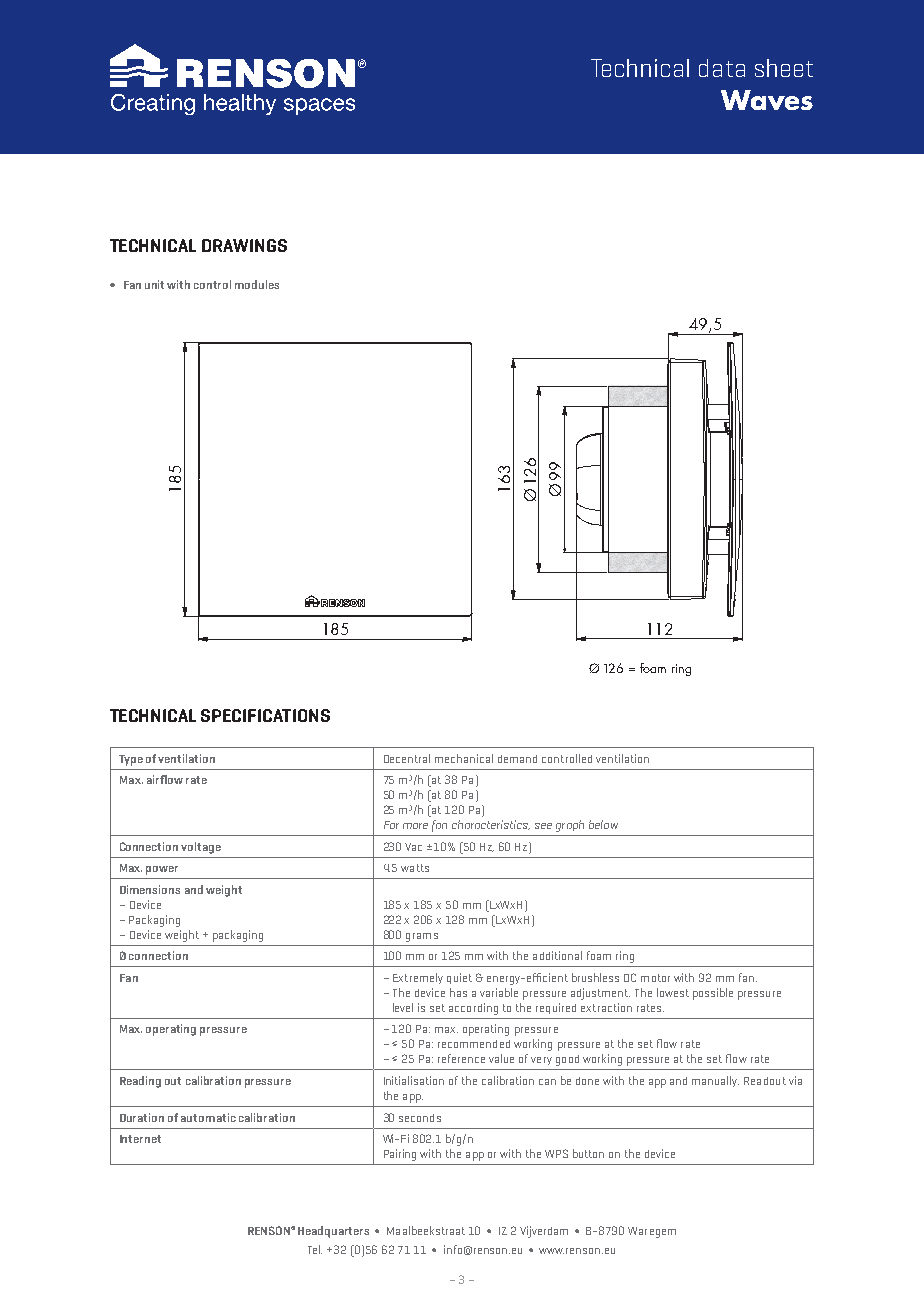 This screenshot has width=924, height=1308. What do you see at coordinates (265, 715) in the screenshot?
I see `SPECIFICATIONS` at bounding box center [265, 715].
